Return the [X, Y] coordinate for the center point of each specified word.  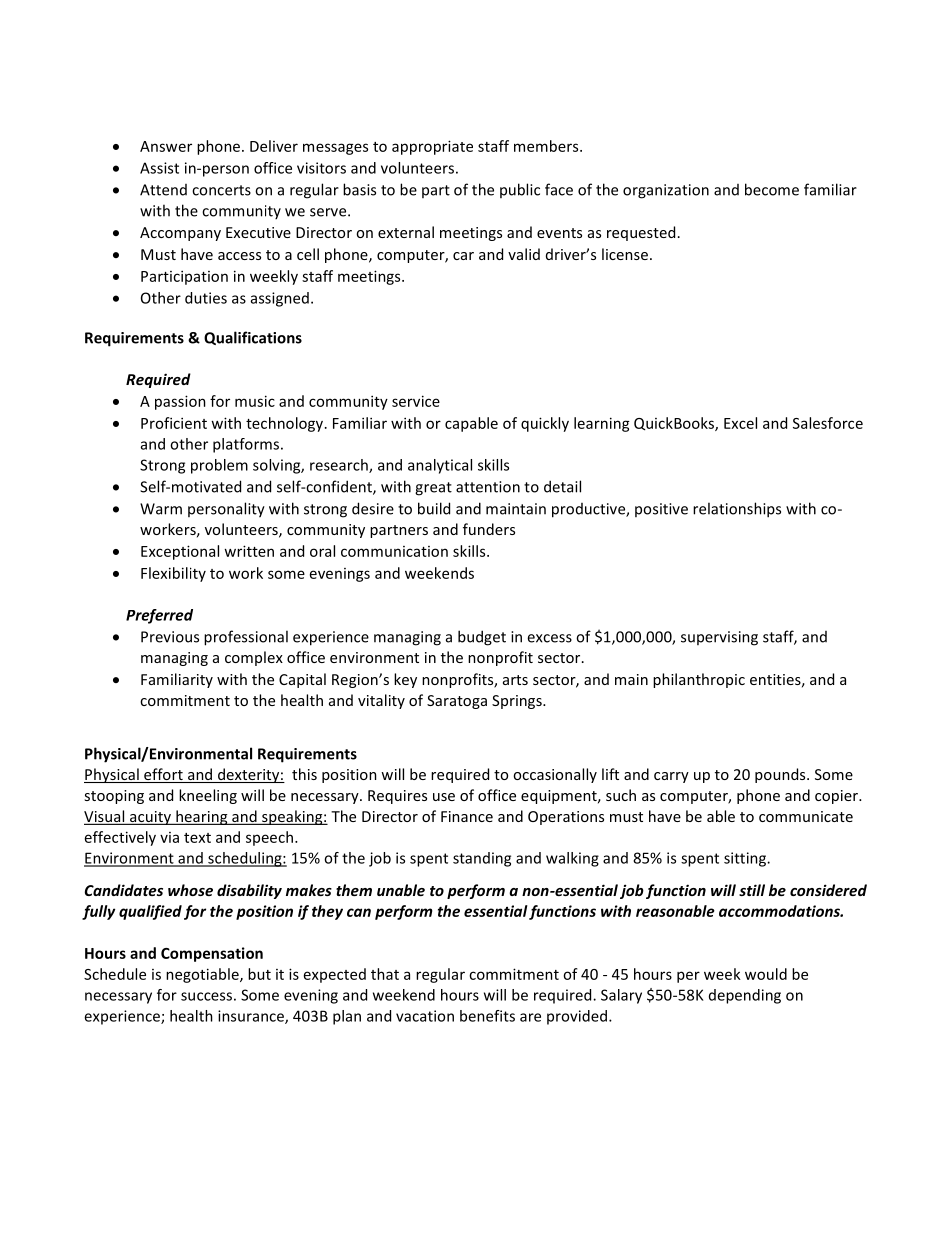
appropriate [432, 147]
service [416, 401]
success [206, 996]
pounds [781, 775]
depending [745, 996]
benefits [487, 1016]
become [772, 189]
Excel [740, 423]
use [444, 797]
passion [180, 402]
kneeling [208, 796]
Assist [159, 168]
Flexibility [173, 574]
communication [394, 551]
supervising [719, 638]
